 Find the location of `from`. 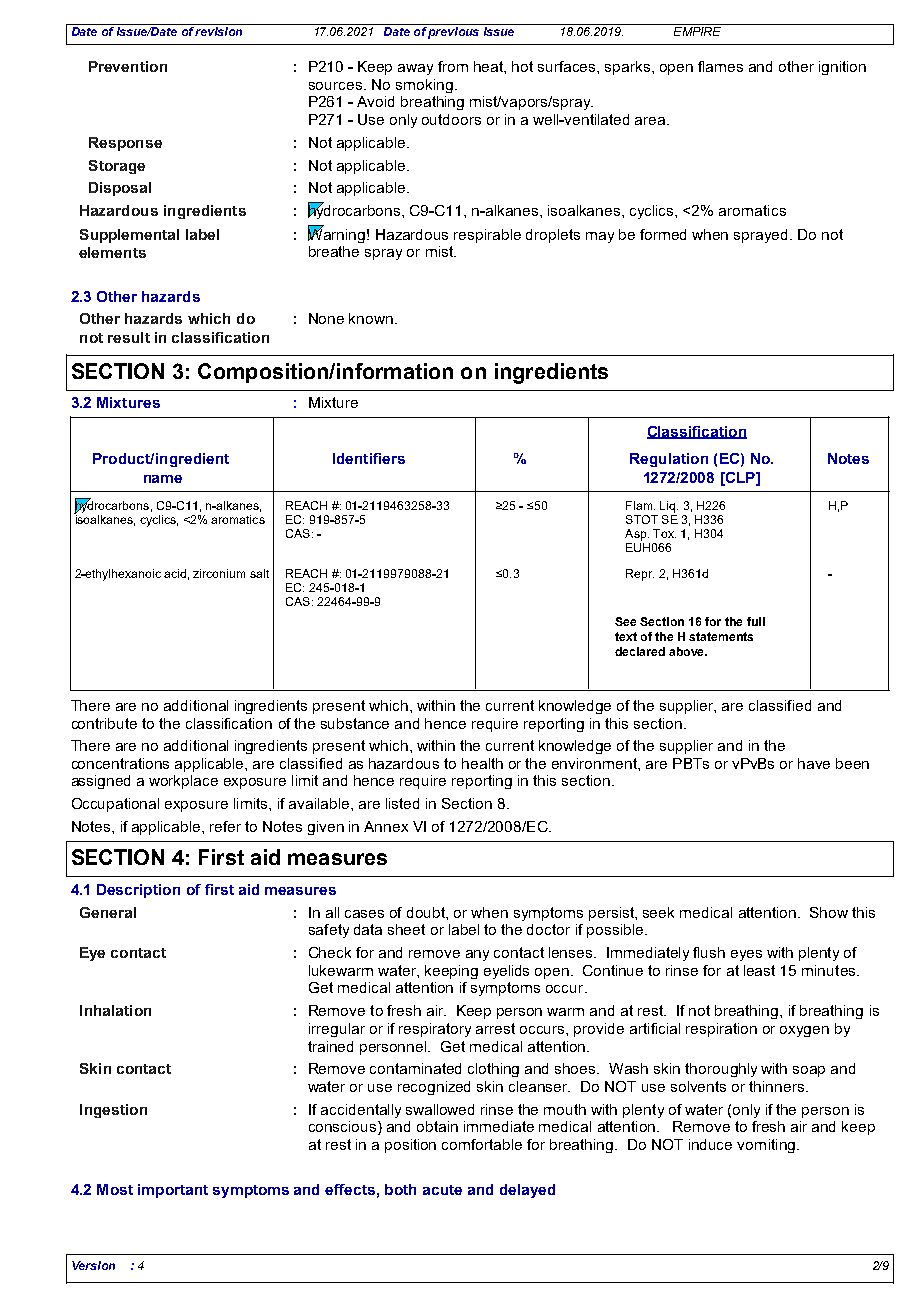

from is located at coordinates (453, 66).
